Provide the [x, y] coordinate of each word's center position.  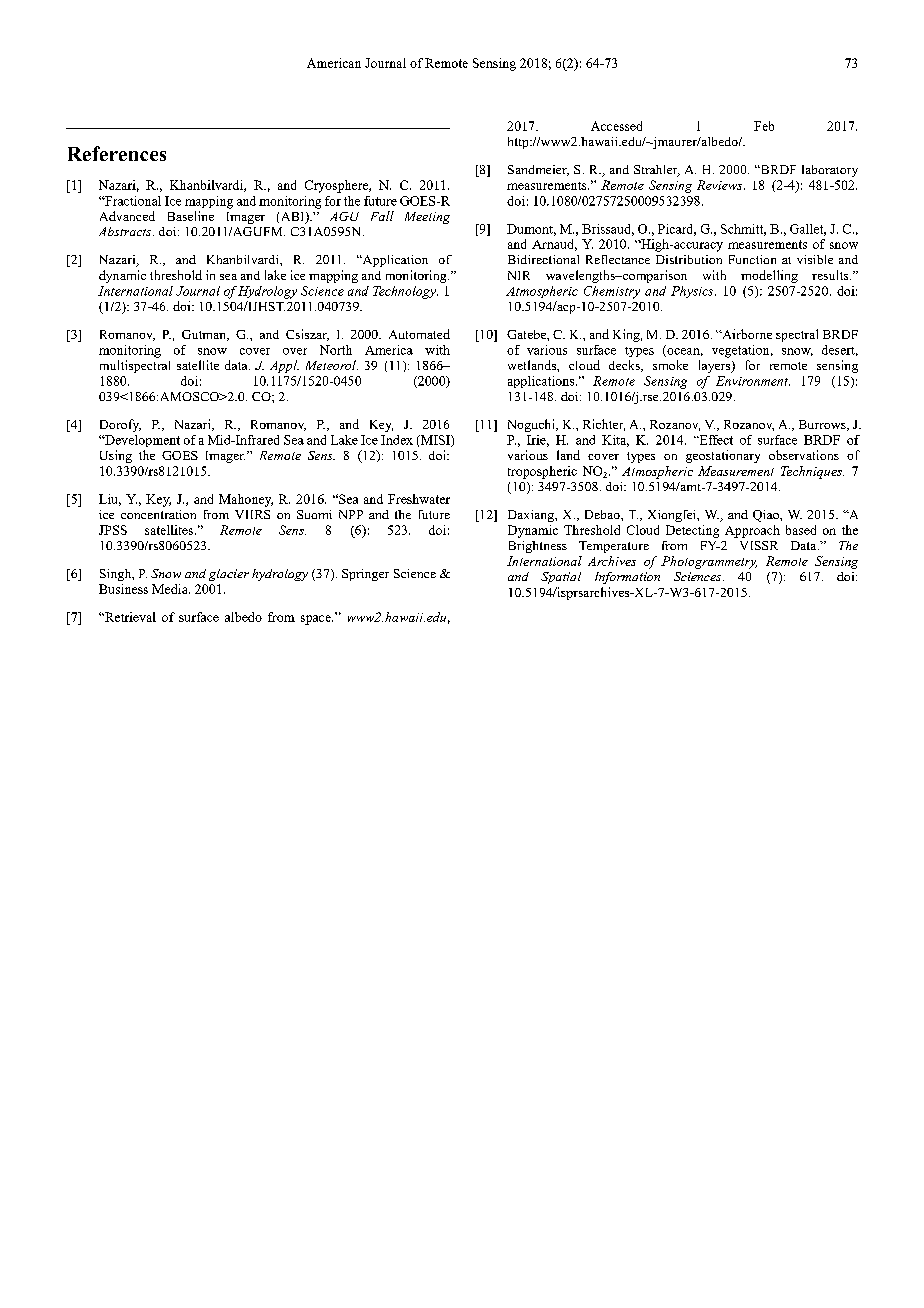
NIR [519, 275]
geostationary [723, 456]
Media [171, 589]
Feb [764, 126]
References [117, 153]
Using [116, 456]
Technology [405, 292]
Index [397, 440]
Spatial [561, 578]
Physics [693, 292]
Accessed [616, 126]
